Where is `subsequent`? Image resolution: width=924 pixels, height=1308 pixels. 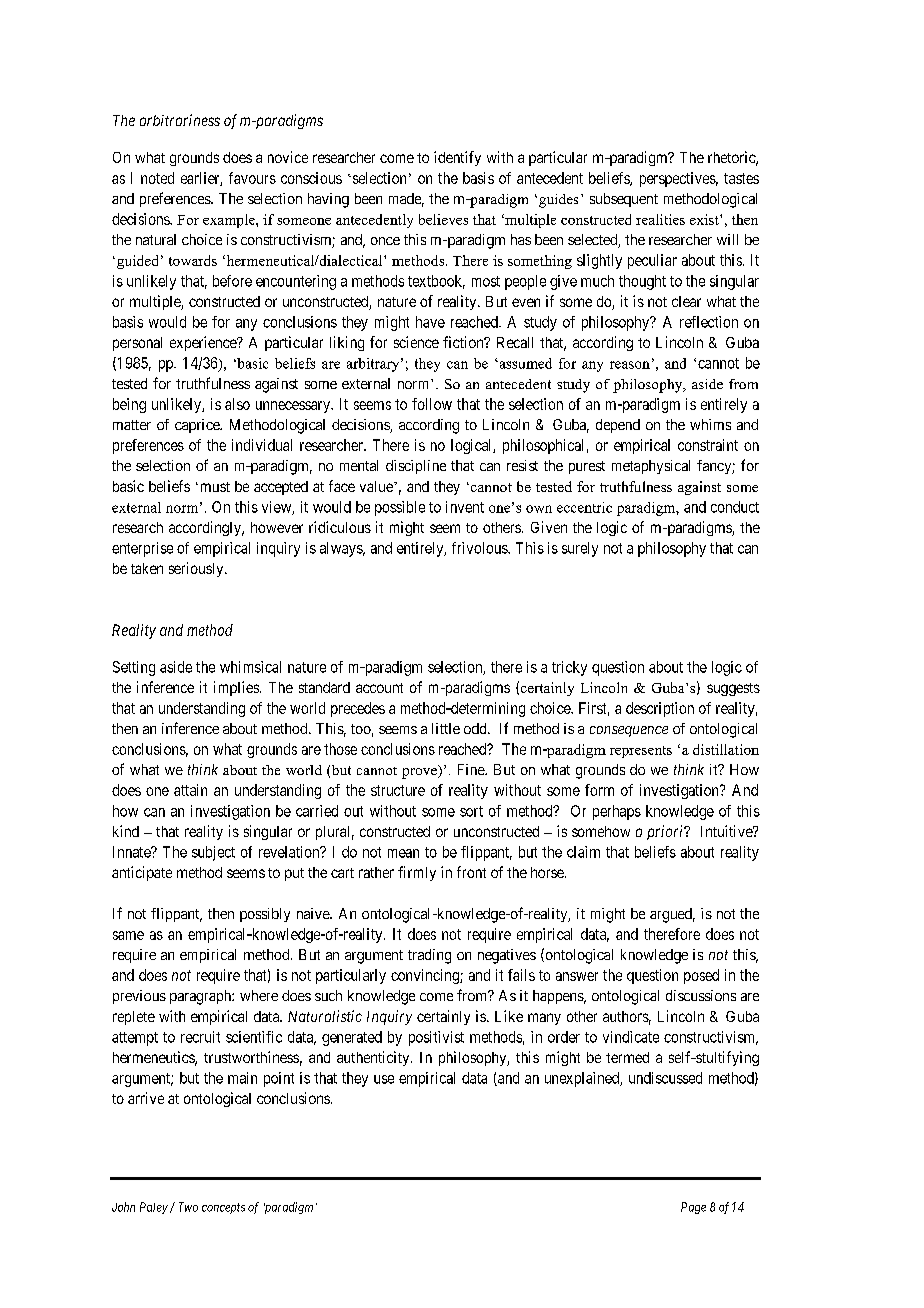 subsequent is located at coordinates (624, 200).
